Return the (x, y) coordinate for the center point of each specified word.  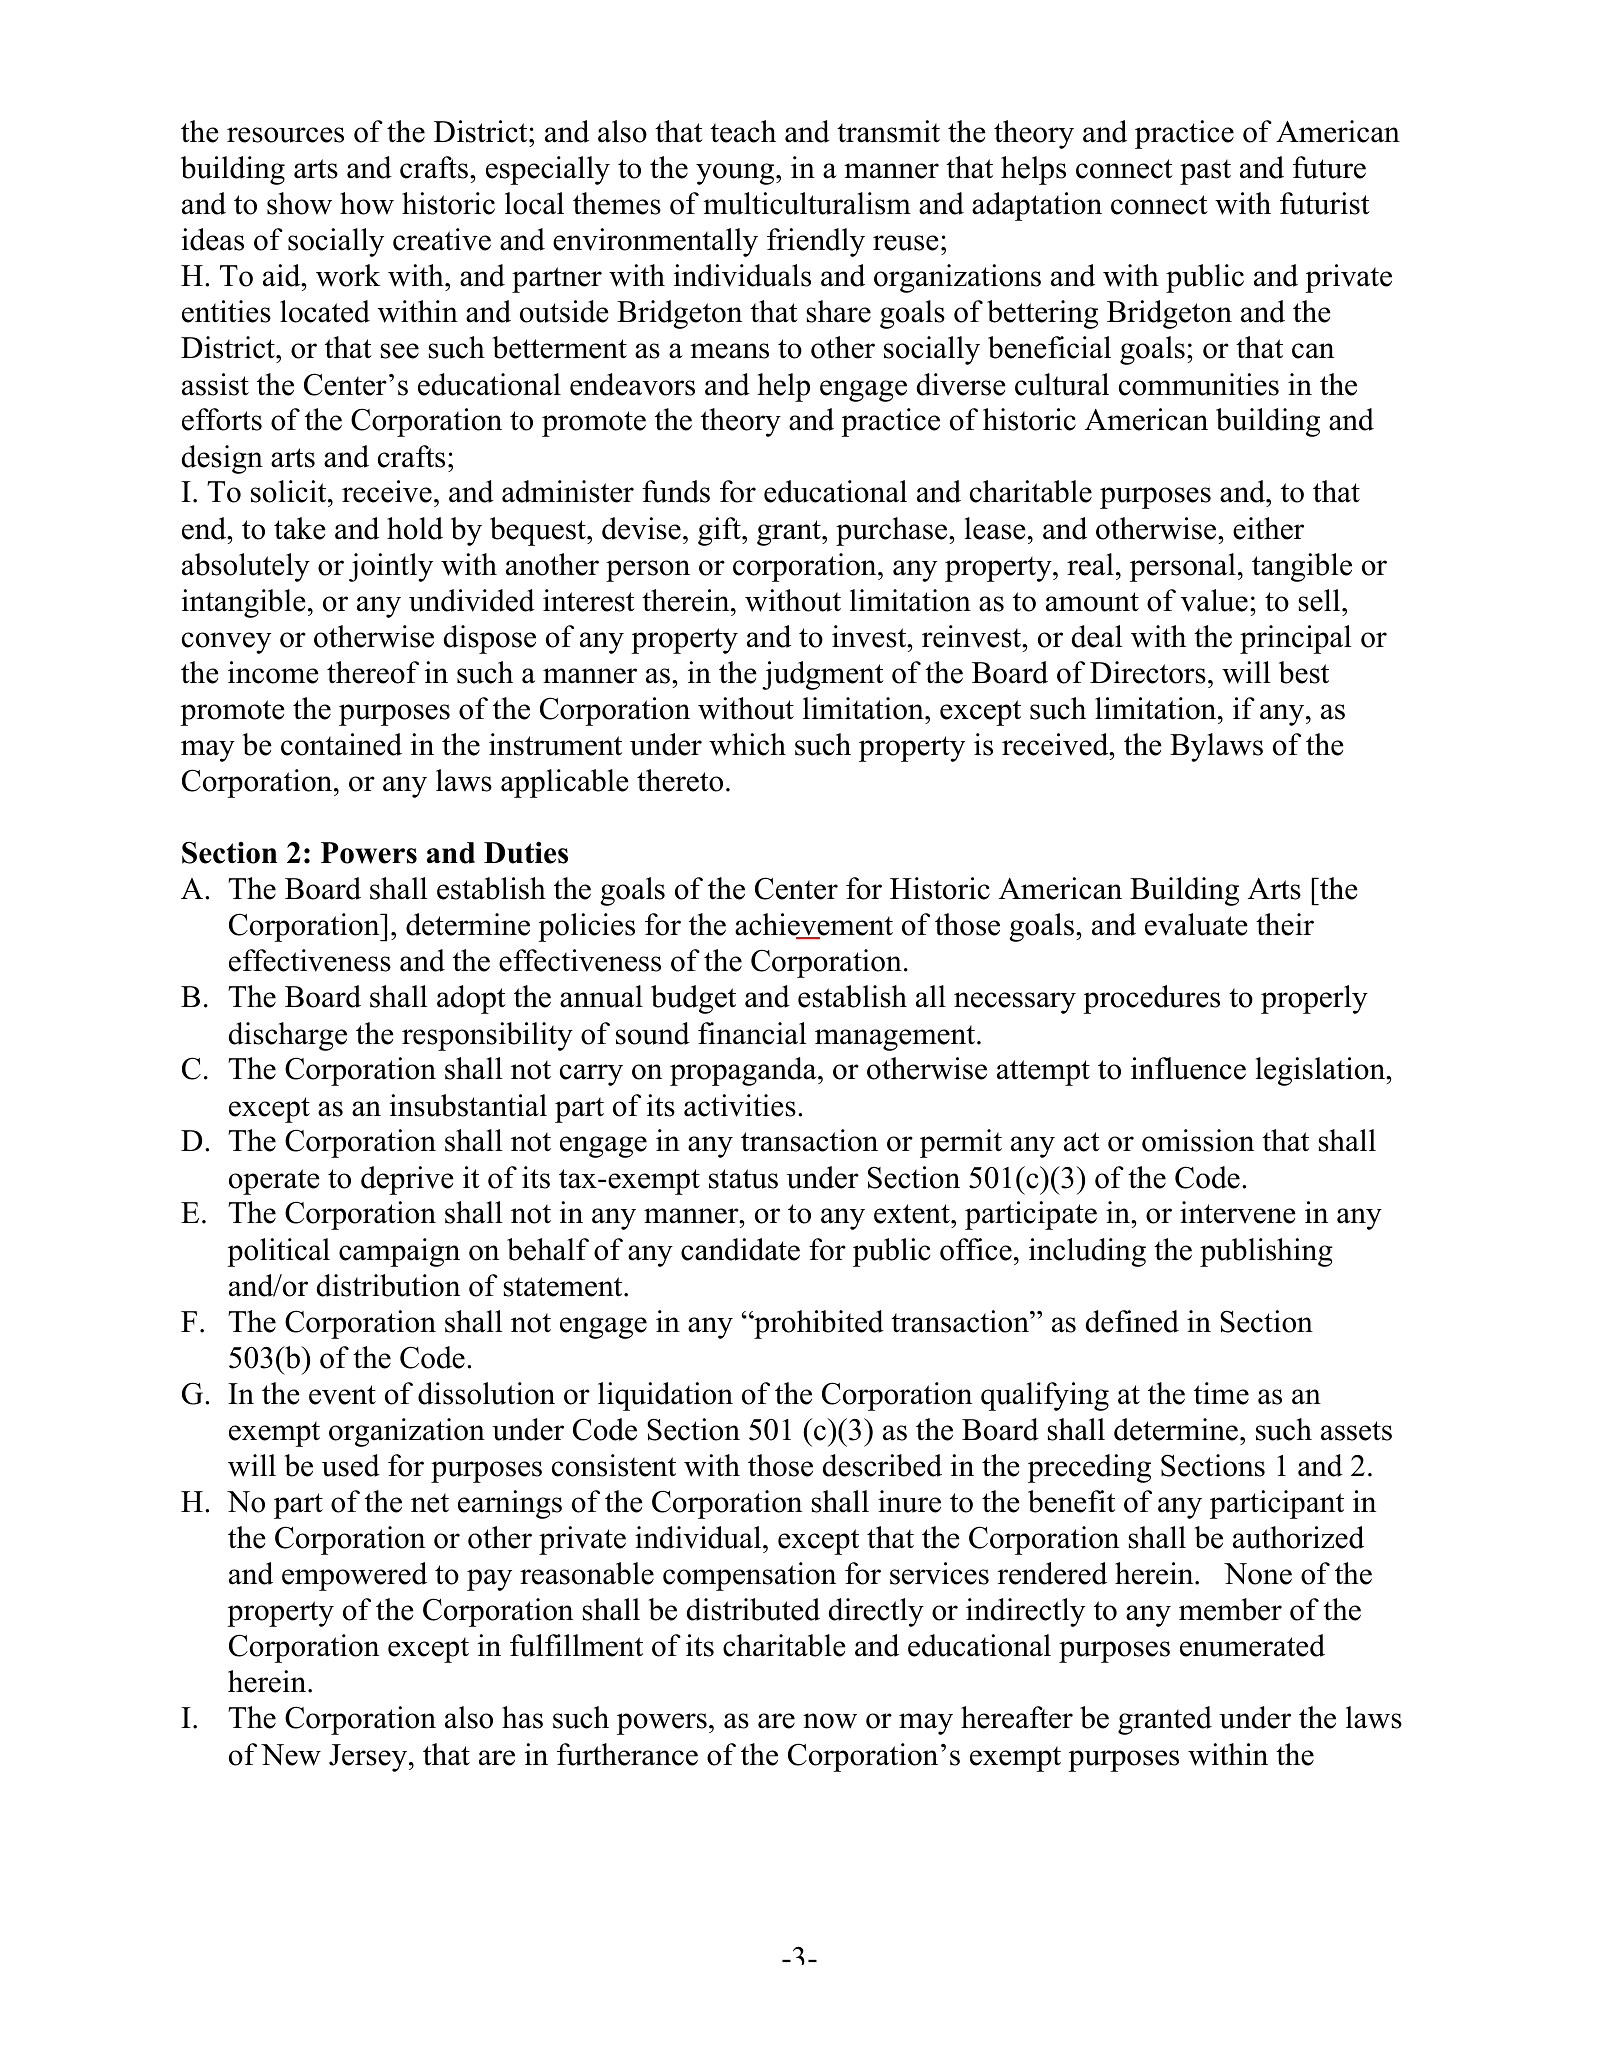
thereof (373, 672)
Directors (1148, 672)
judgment (823, 675)
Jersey (369, 1758)
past (1205, 172)
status (743, 1179)
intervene (1238, 1212)
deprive (407, 1180)
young (736, 174)
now (830, 1721)
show (299, 203)
